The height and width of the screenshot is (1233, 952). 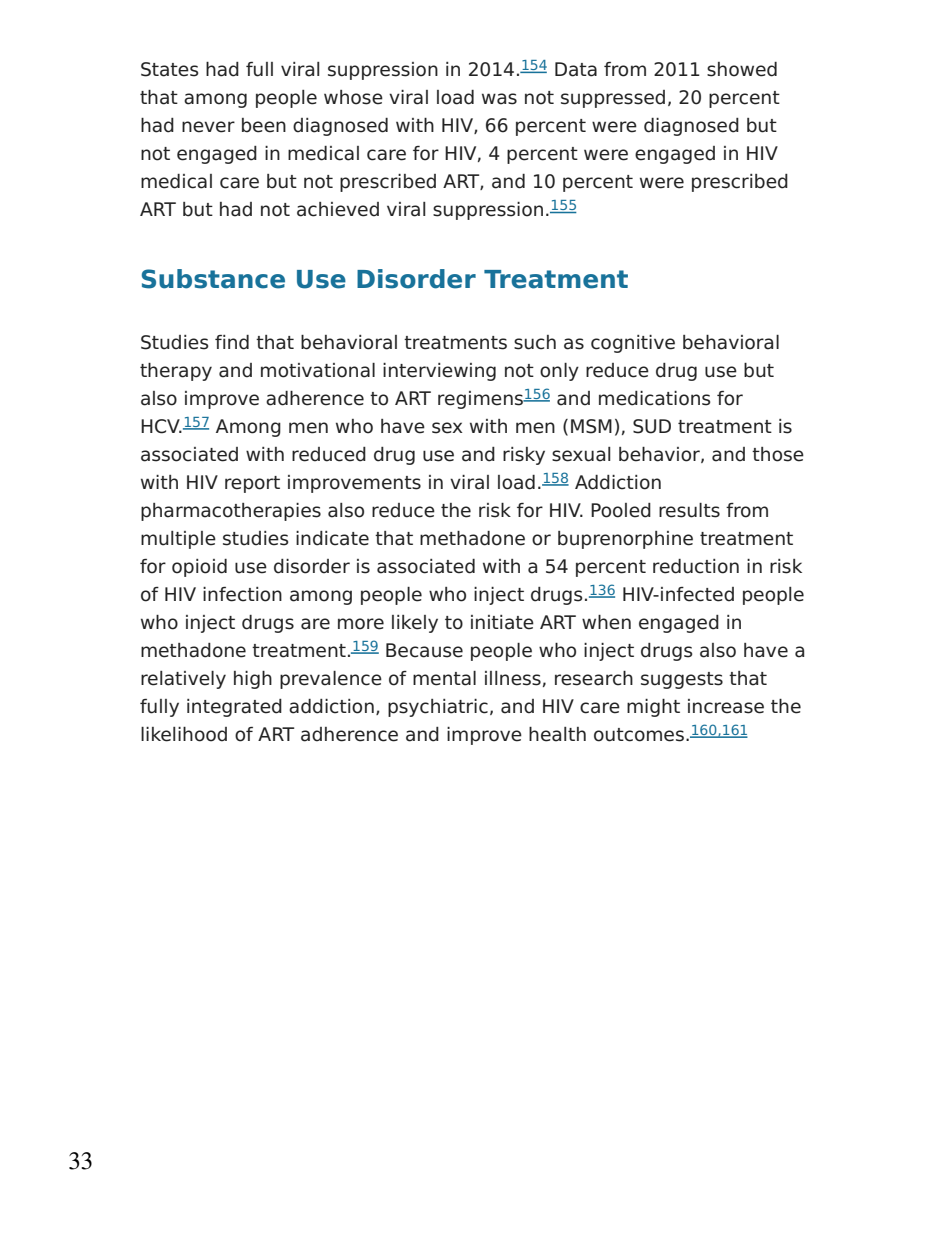 I want to click on sexual, so click(x=581, y=454).
